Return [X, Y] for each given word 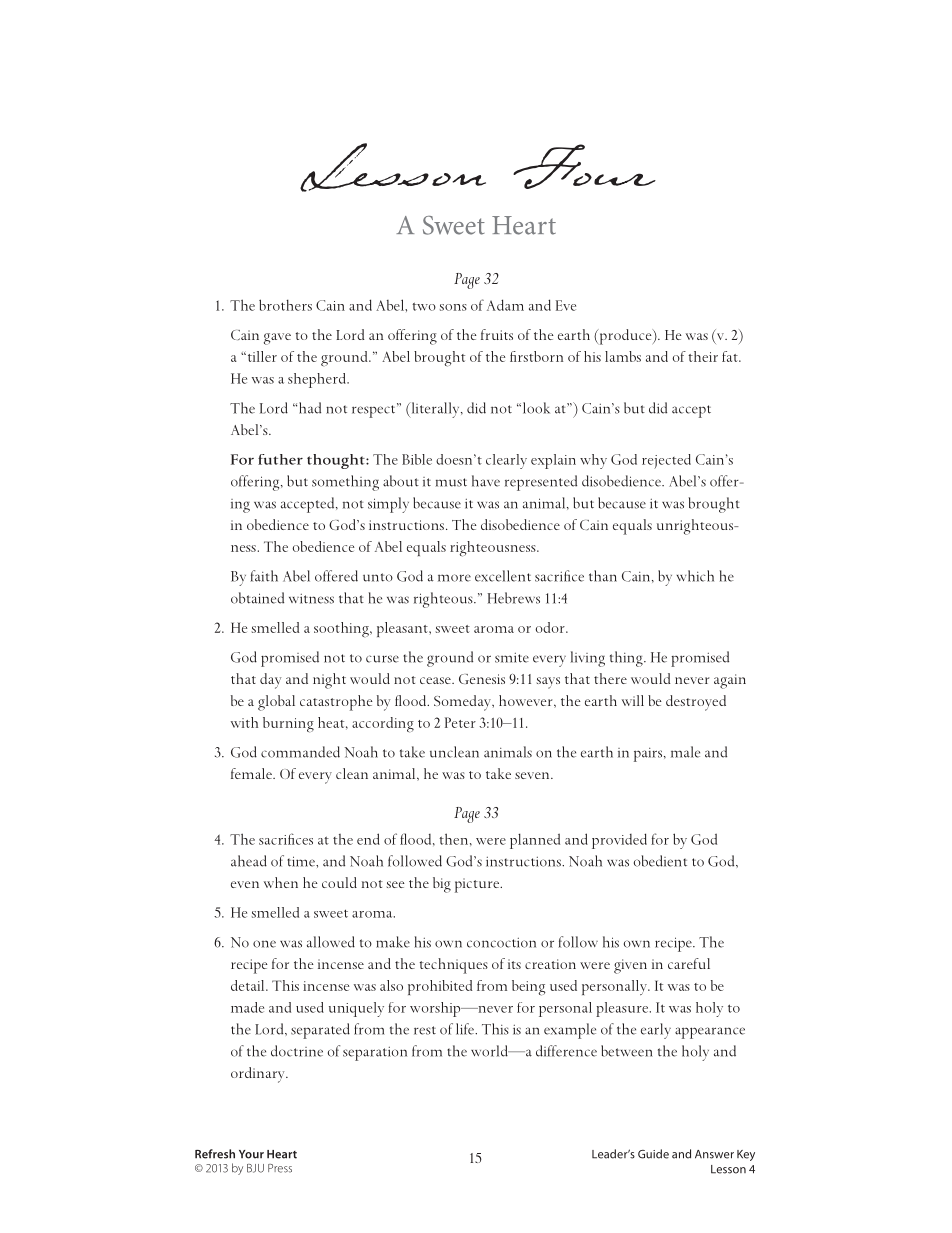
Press [280, 1168]
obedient [660, 861]
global [276, 703]
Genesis [482, 679]
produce [625, 337]
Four [584, 166]
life [466, 1029]
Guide [653, 1154]
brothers [285, 305]
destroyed [696, 703]
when [281, 882]
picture [478, 885]
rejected [666, 461]
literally [435, 410]
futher [280, 459]
